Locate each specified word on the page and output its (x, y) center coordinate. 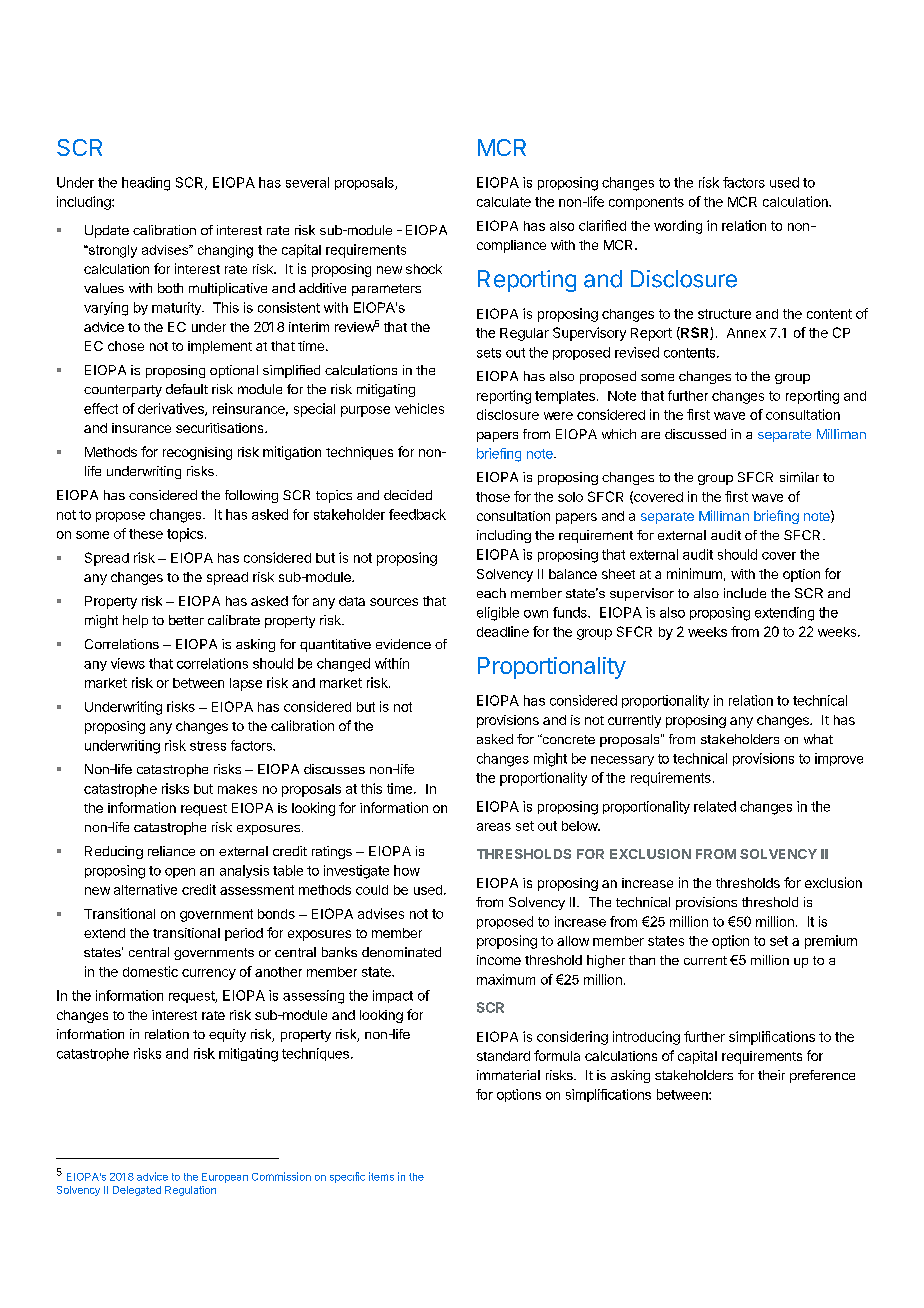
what (818, 739)
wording (678, 227)
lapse (246, 684)
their (771, 1075)
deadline (503, 631)
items (381, 1176)
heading (146, 184)
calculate (504, 202)
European (225, 1178)
